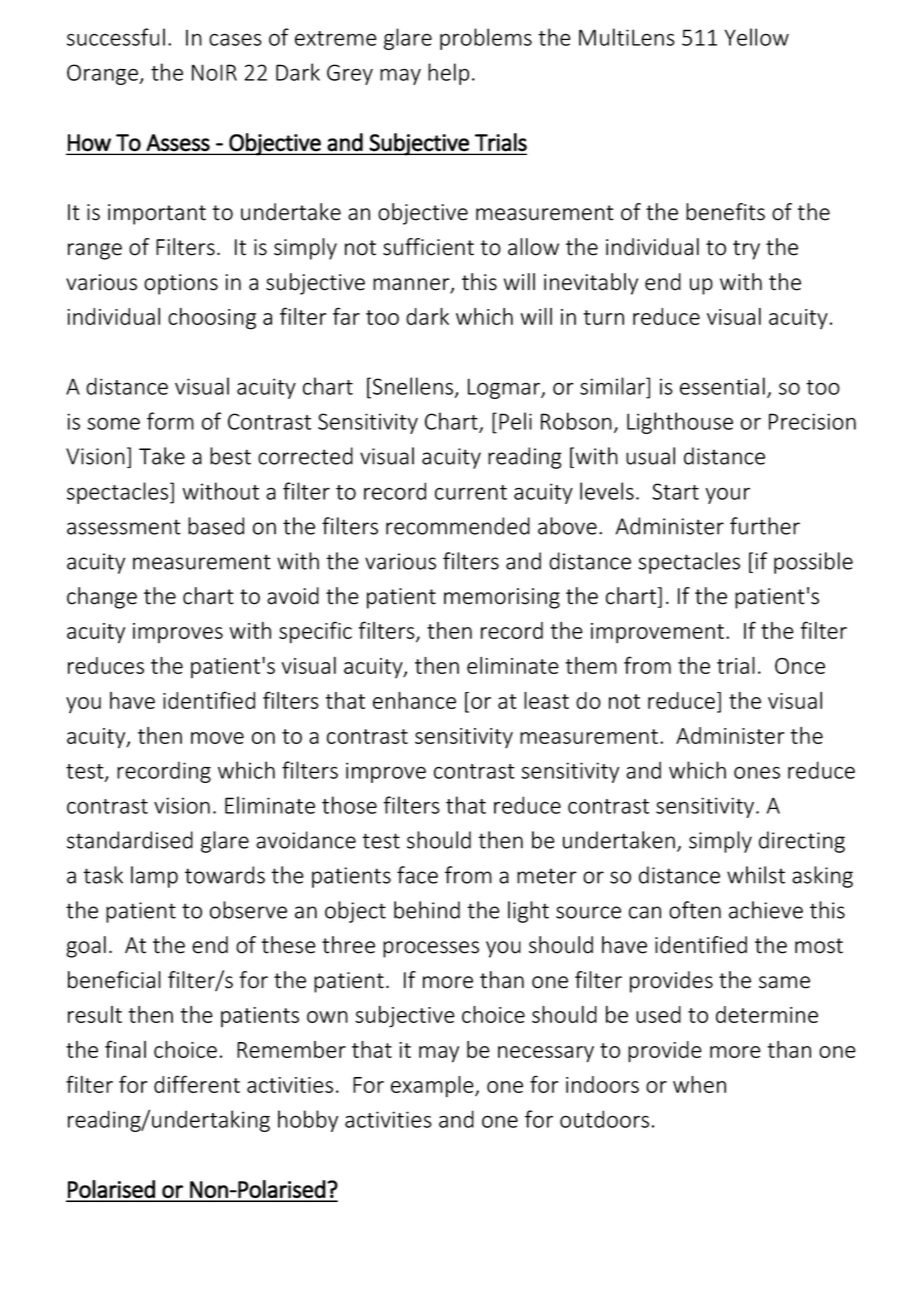 The height and width of the image is (1308, 924). Describe the element at coordinates (197, 1084) in the image. I see `different` at that location.
